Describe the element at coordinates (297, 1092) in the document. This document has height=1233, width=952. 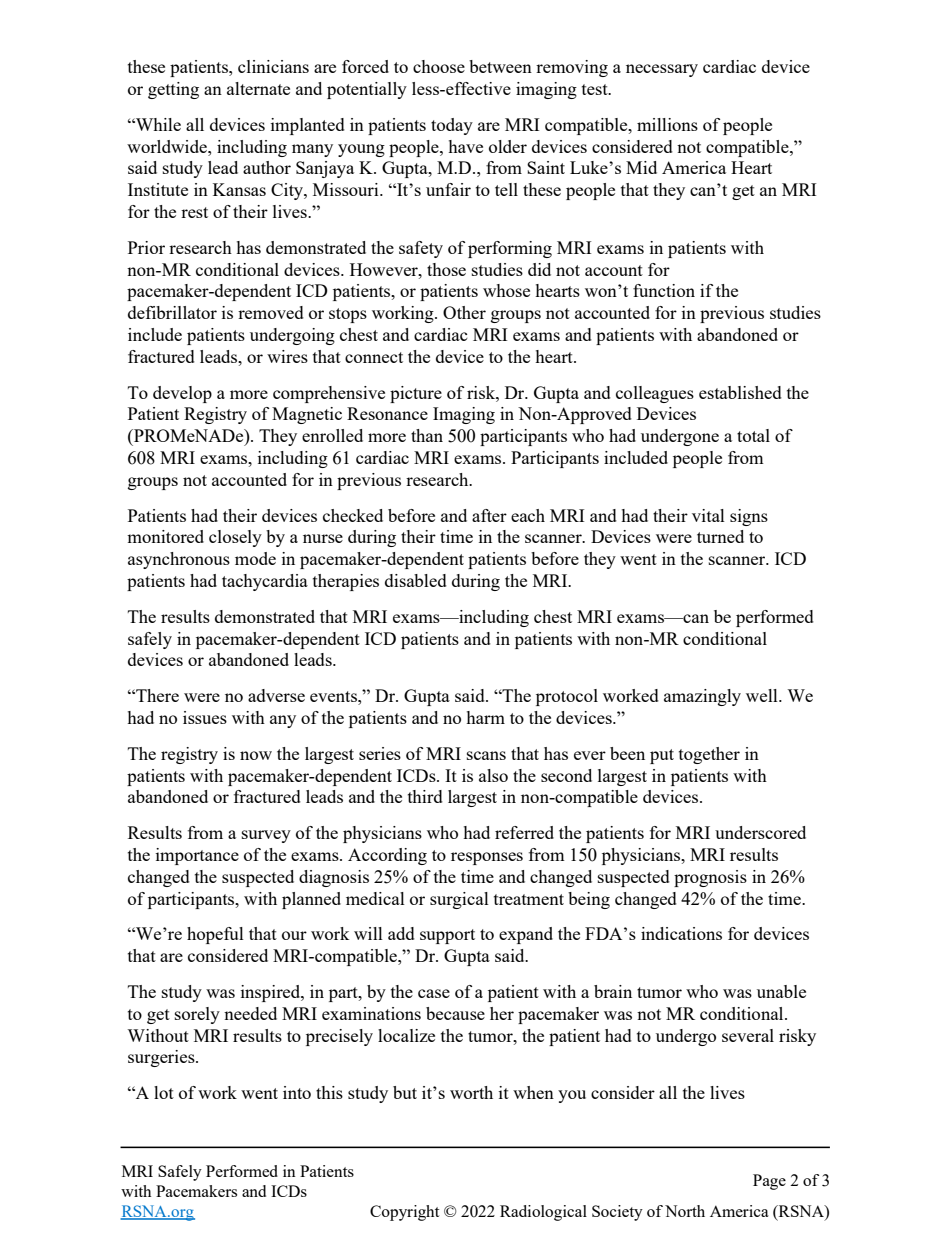
I see `into` at that location.
